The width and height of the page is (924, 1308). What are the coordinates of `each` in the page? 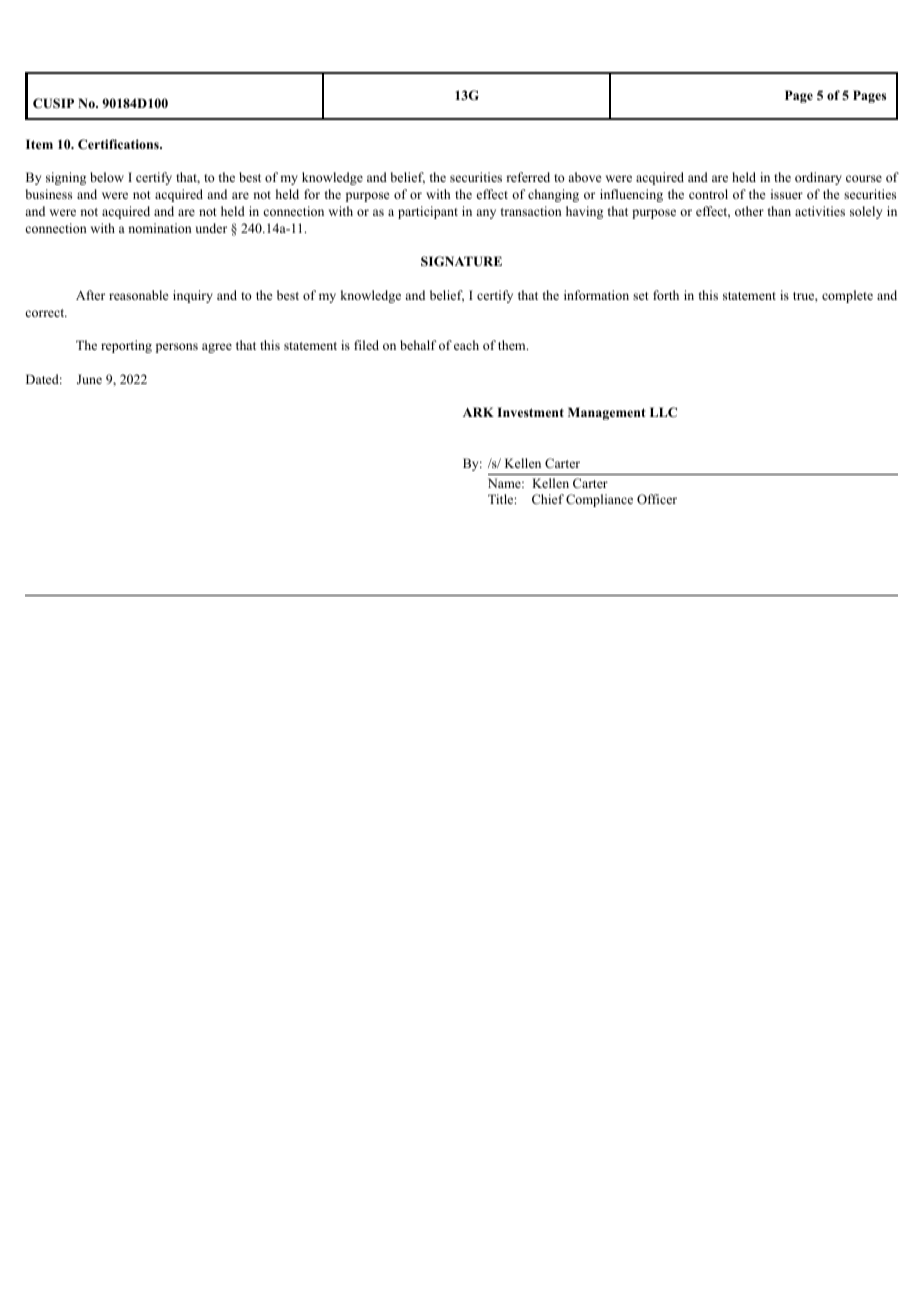 It's located at (466, 345).
